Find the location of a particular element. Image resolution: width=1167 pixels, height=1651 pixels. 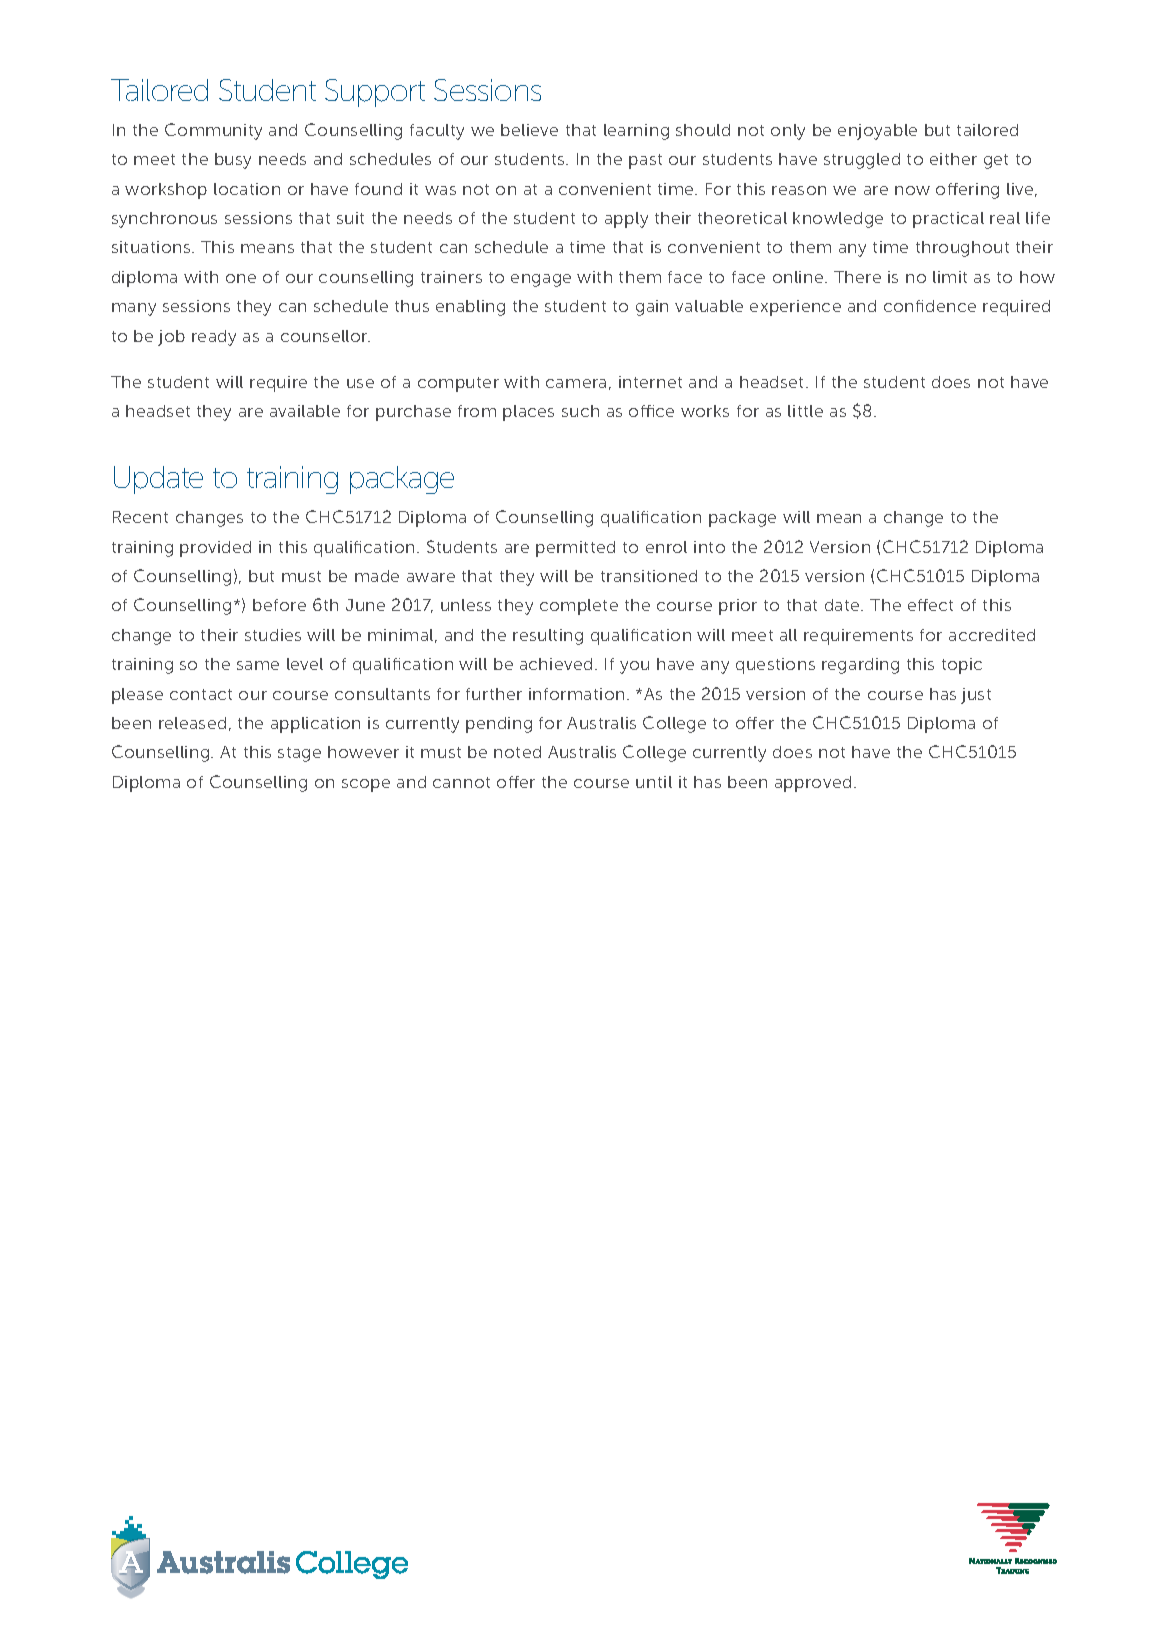

limit is located at coordinates (950, 277).
